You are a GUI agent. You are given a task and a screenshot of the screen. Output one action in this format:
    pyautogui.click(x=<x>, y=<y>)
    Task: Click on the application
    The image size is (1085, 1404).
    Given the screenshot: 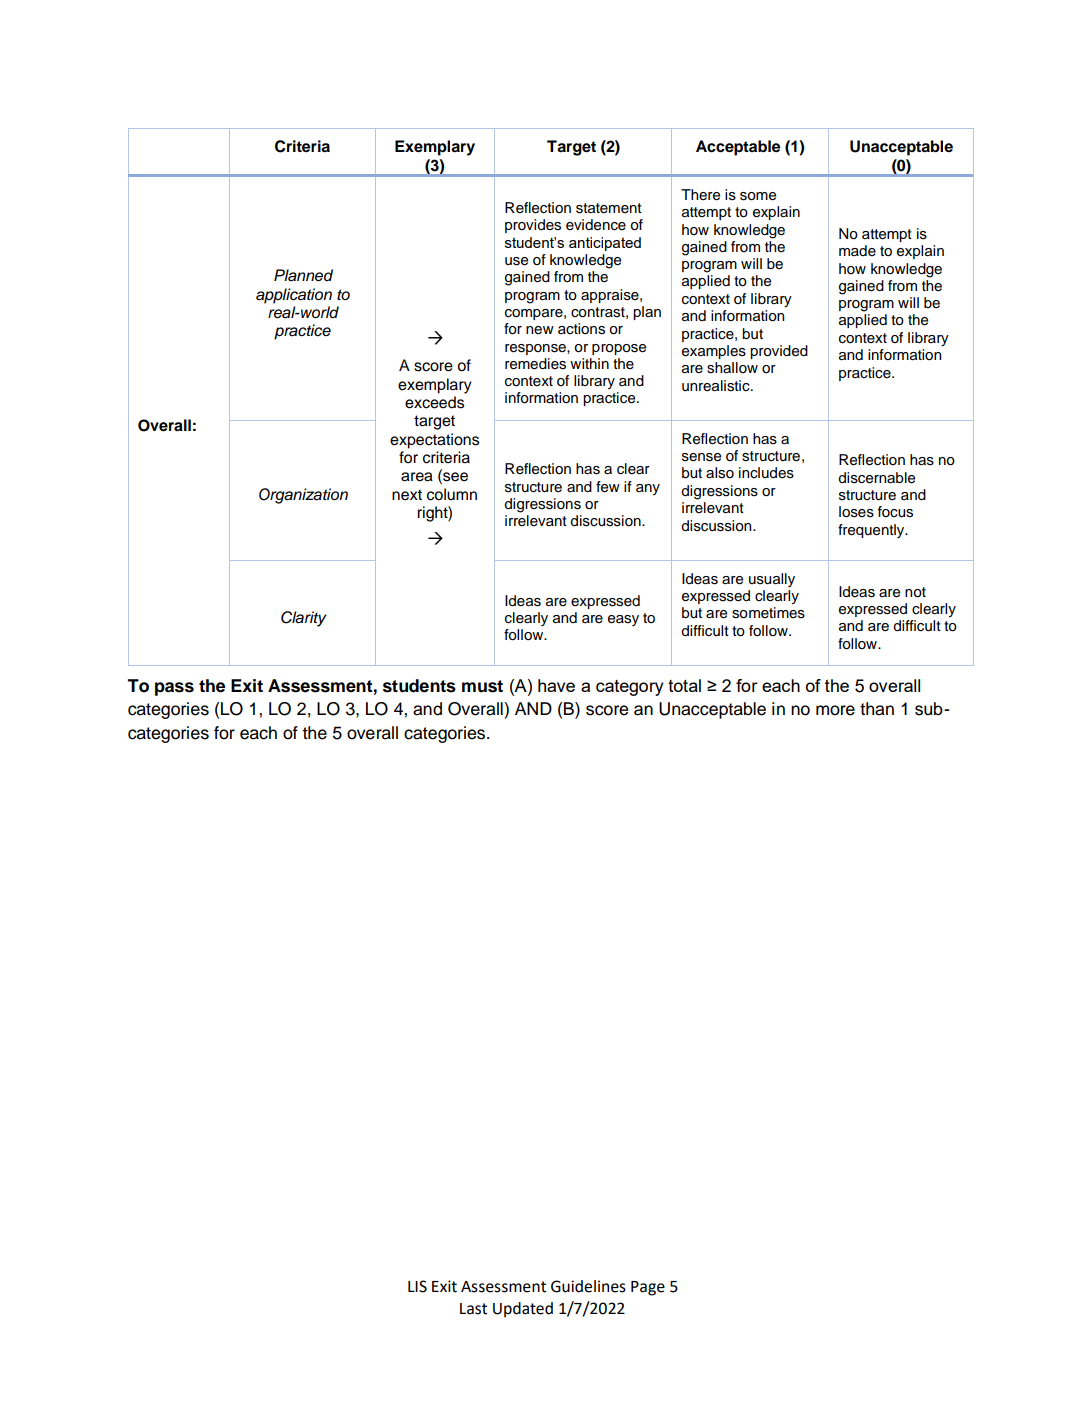 What is the action you would take?
    pyautogui.click(x=294, y=296)
